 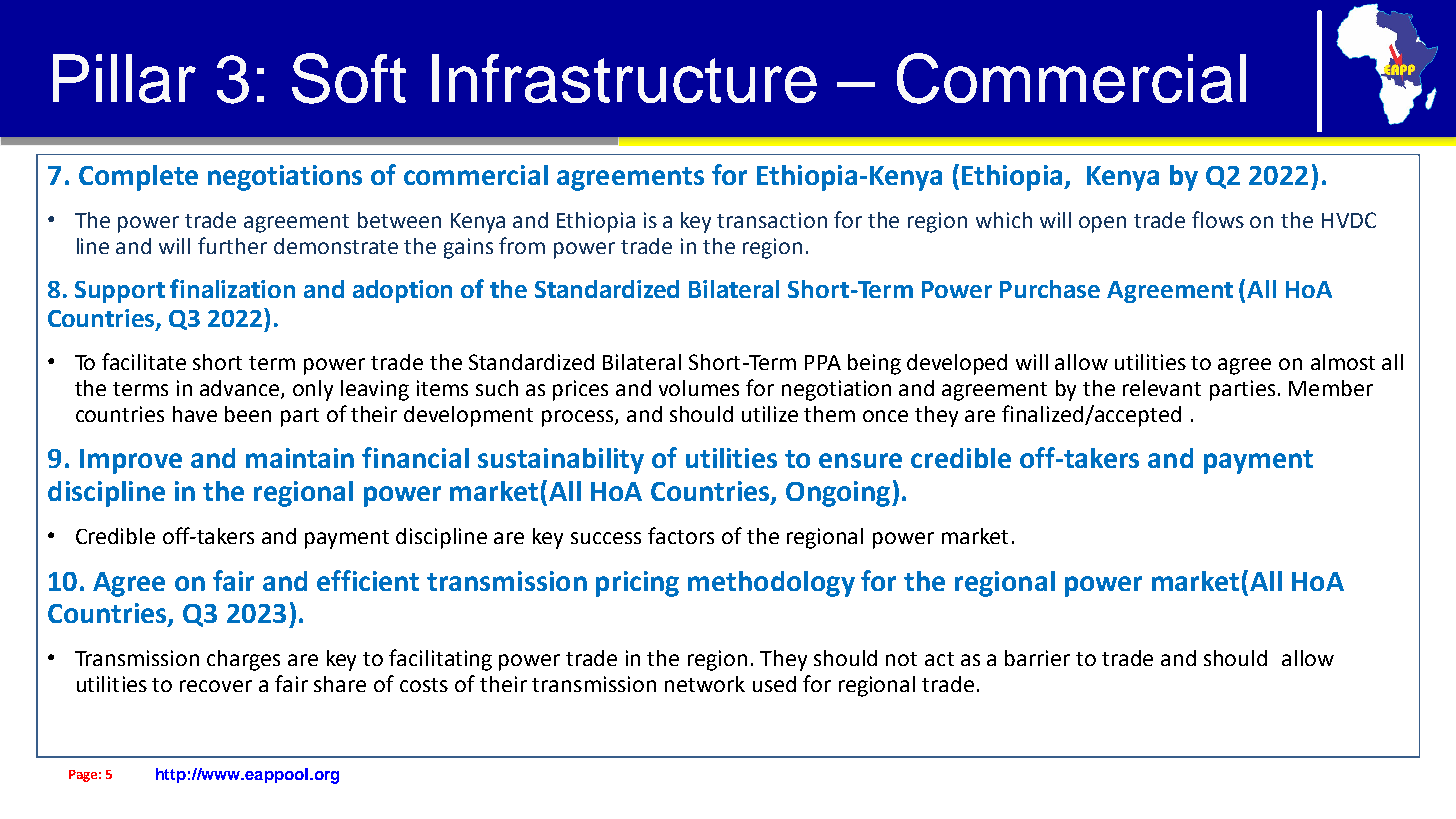 I want to click on relevant, so click(x=1162, y=388).
